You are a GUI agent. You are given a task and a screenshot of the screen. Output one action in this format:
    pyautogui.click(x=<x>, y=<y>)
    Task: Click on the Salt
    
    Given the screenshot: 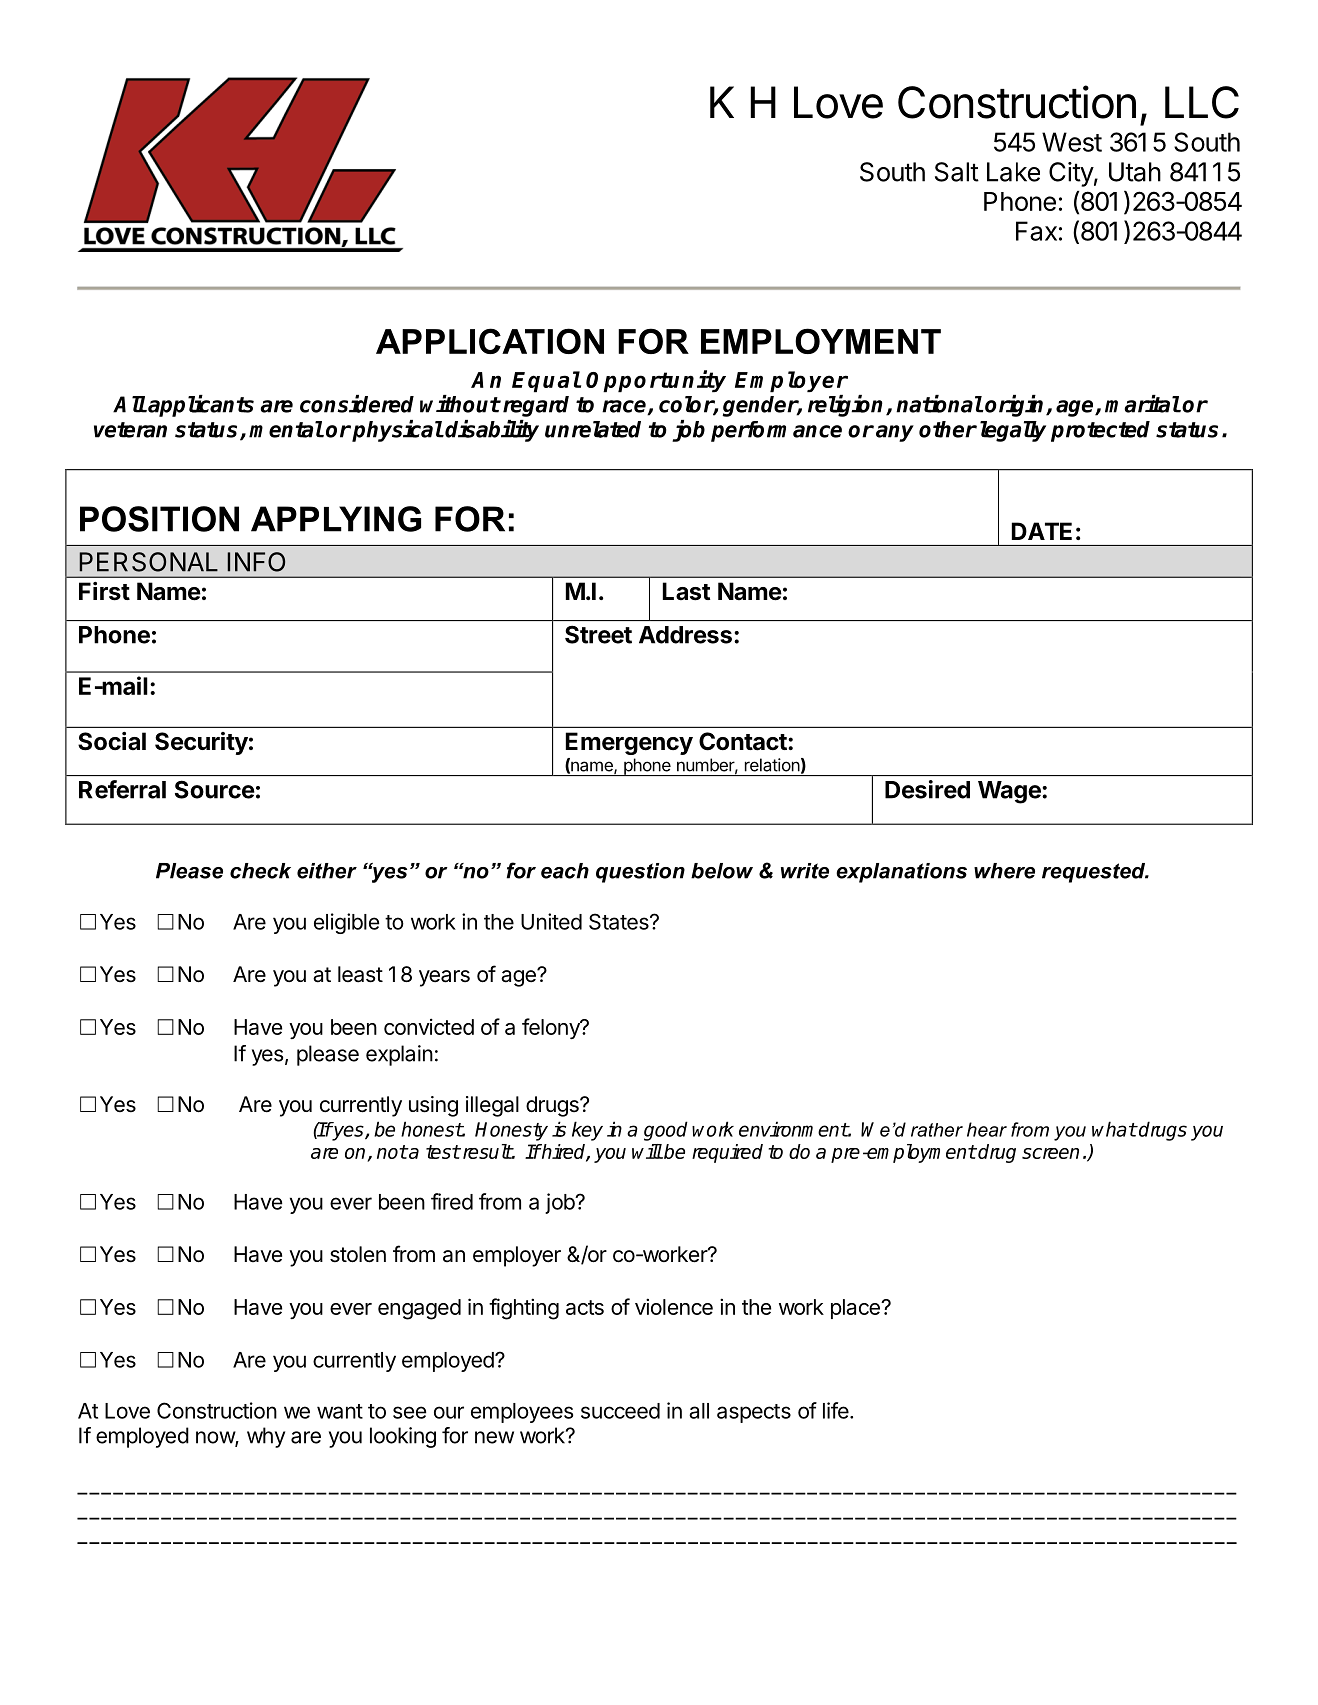 What is the action you would take?
    pyautogui.click(x=957, y=172)
